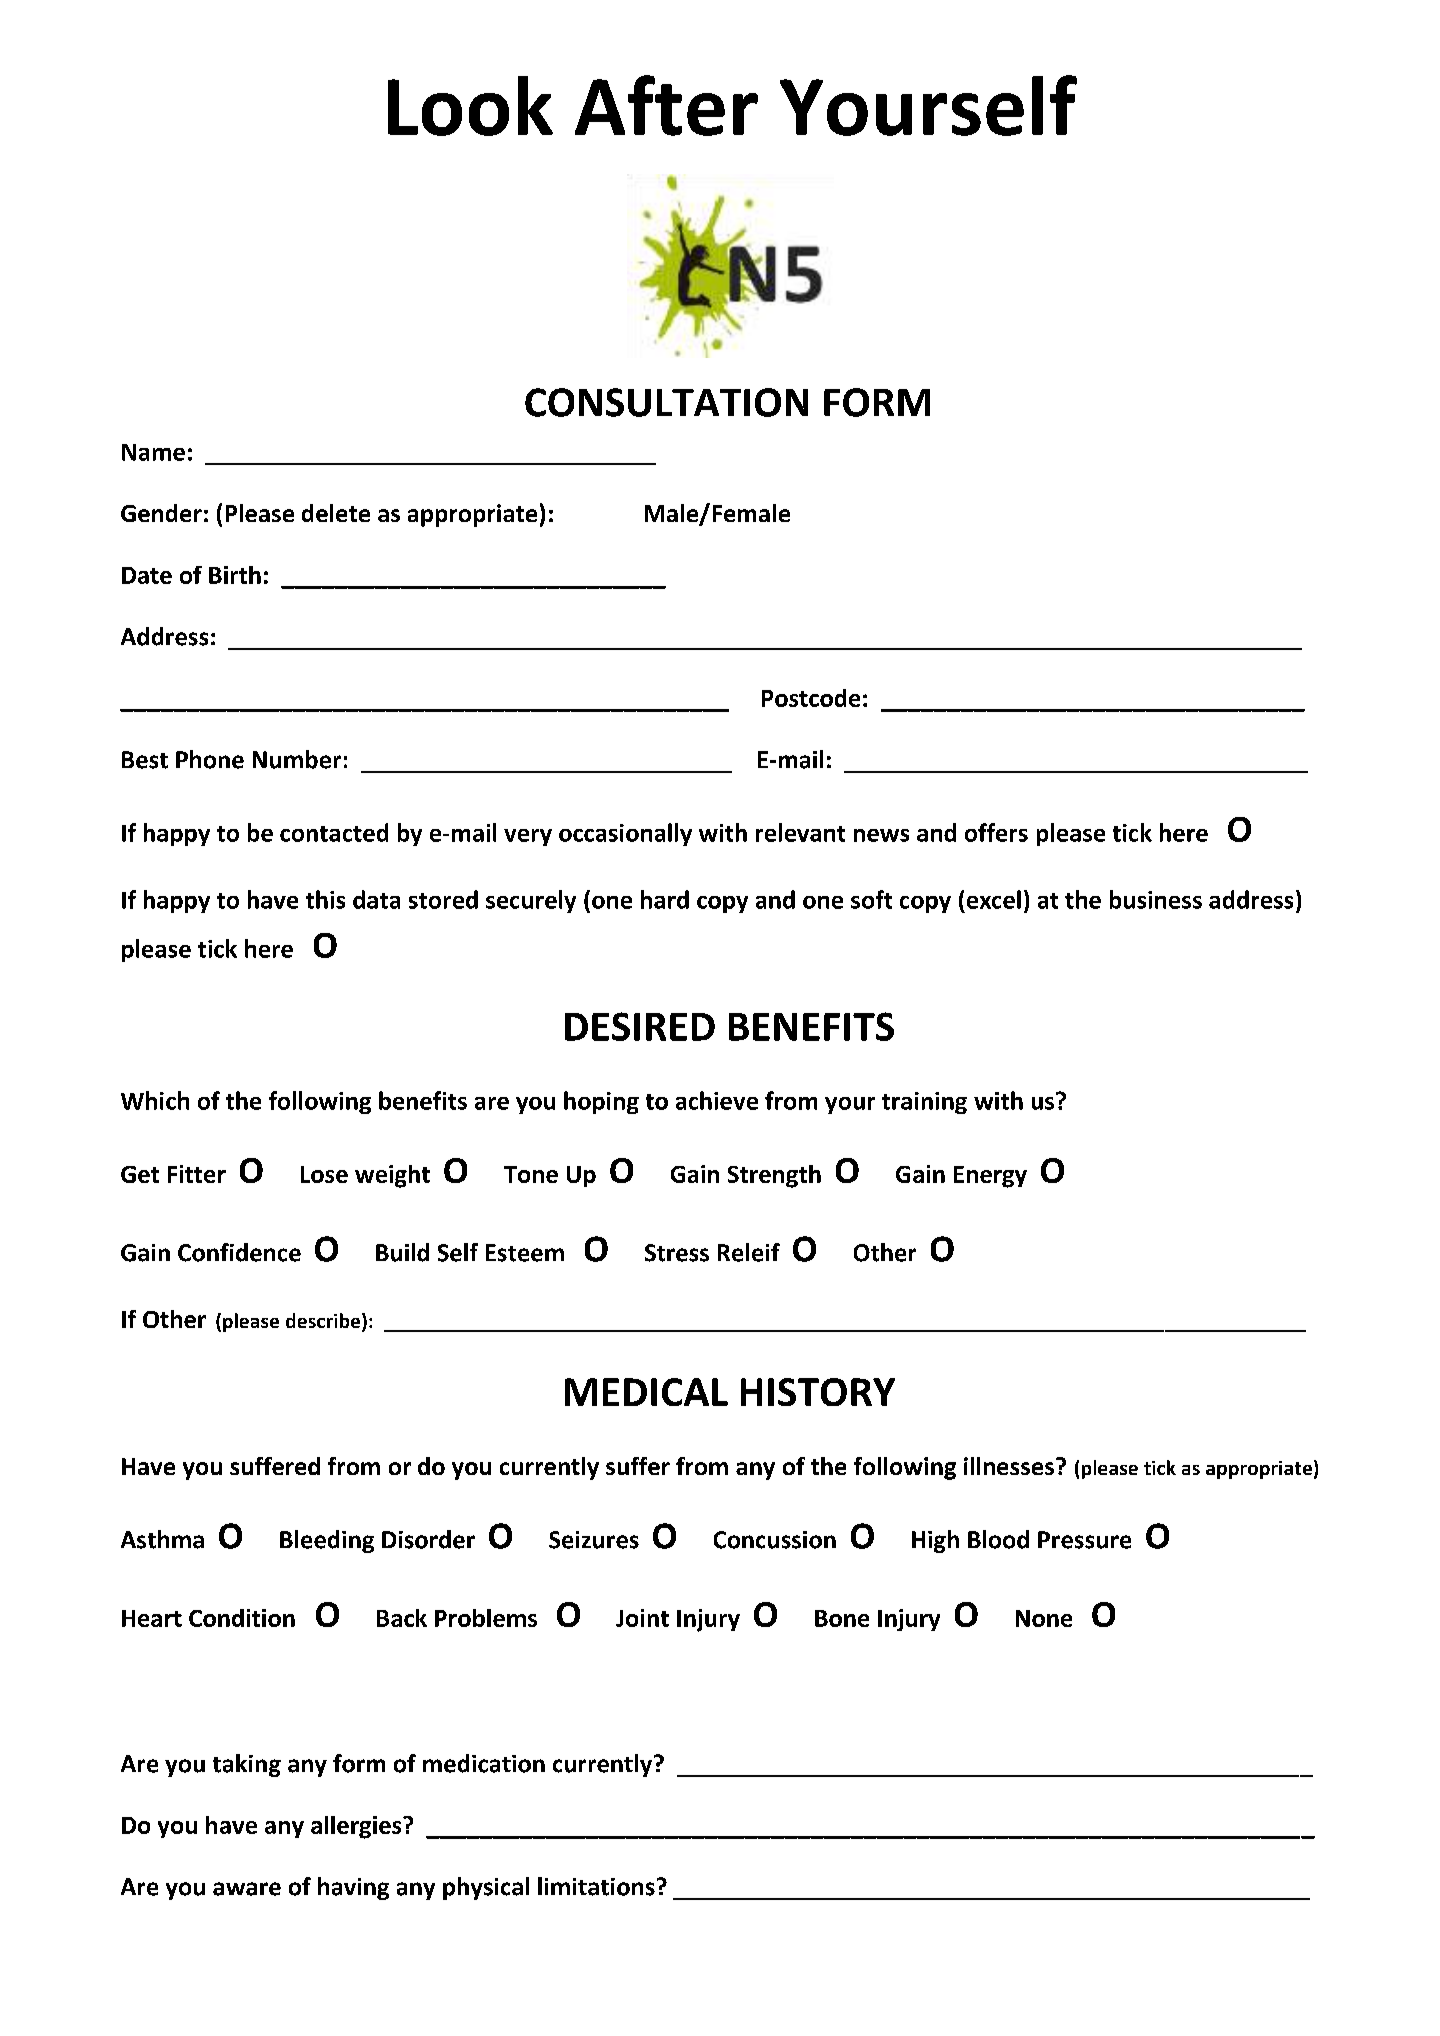 The height and width of the screenshot is (2036, 1440). Describe the element at coordinates (239, 1252) in the screenshot. I see `Confidence` at that location.
